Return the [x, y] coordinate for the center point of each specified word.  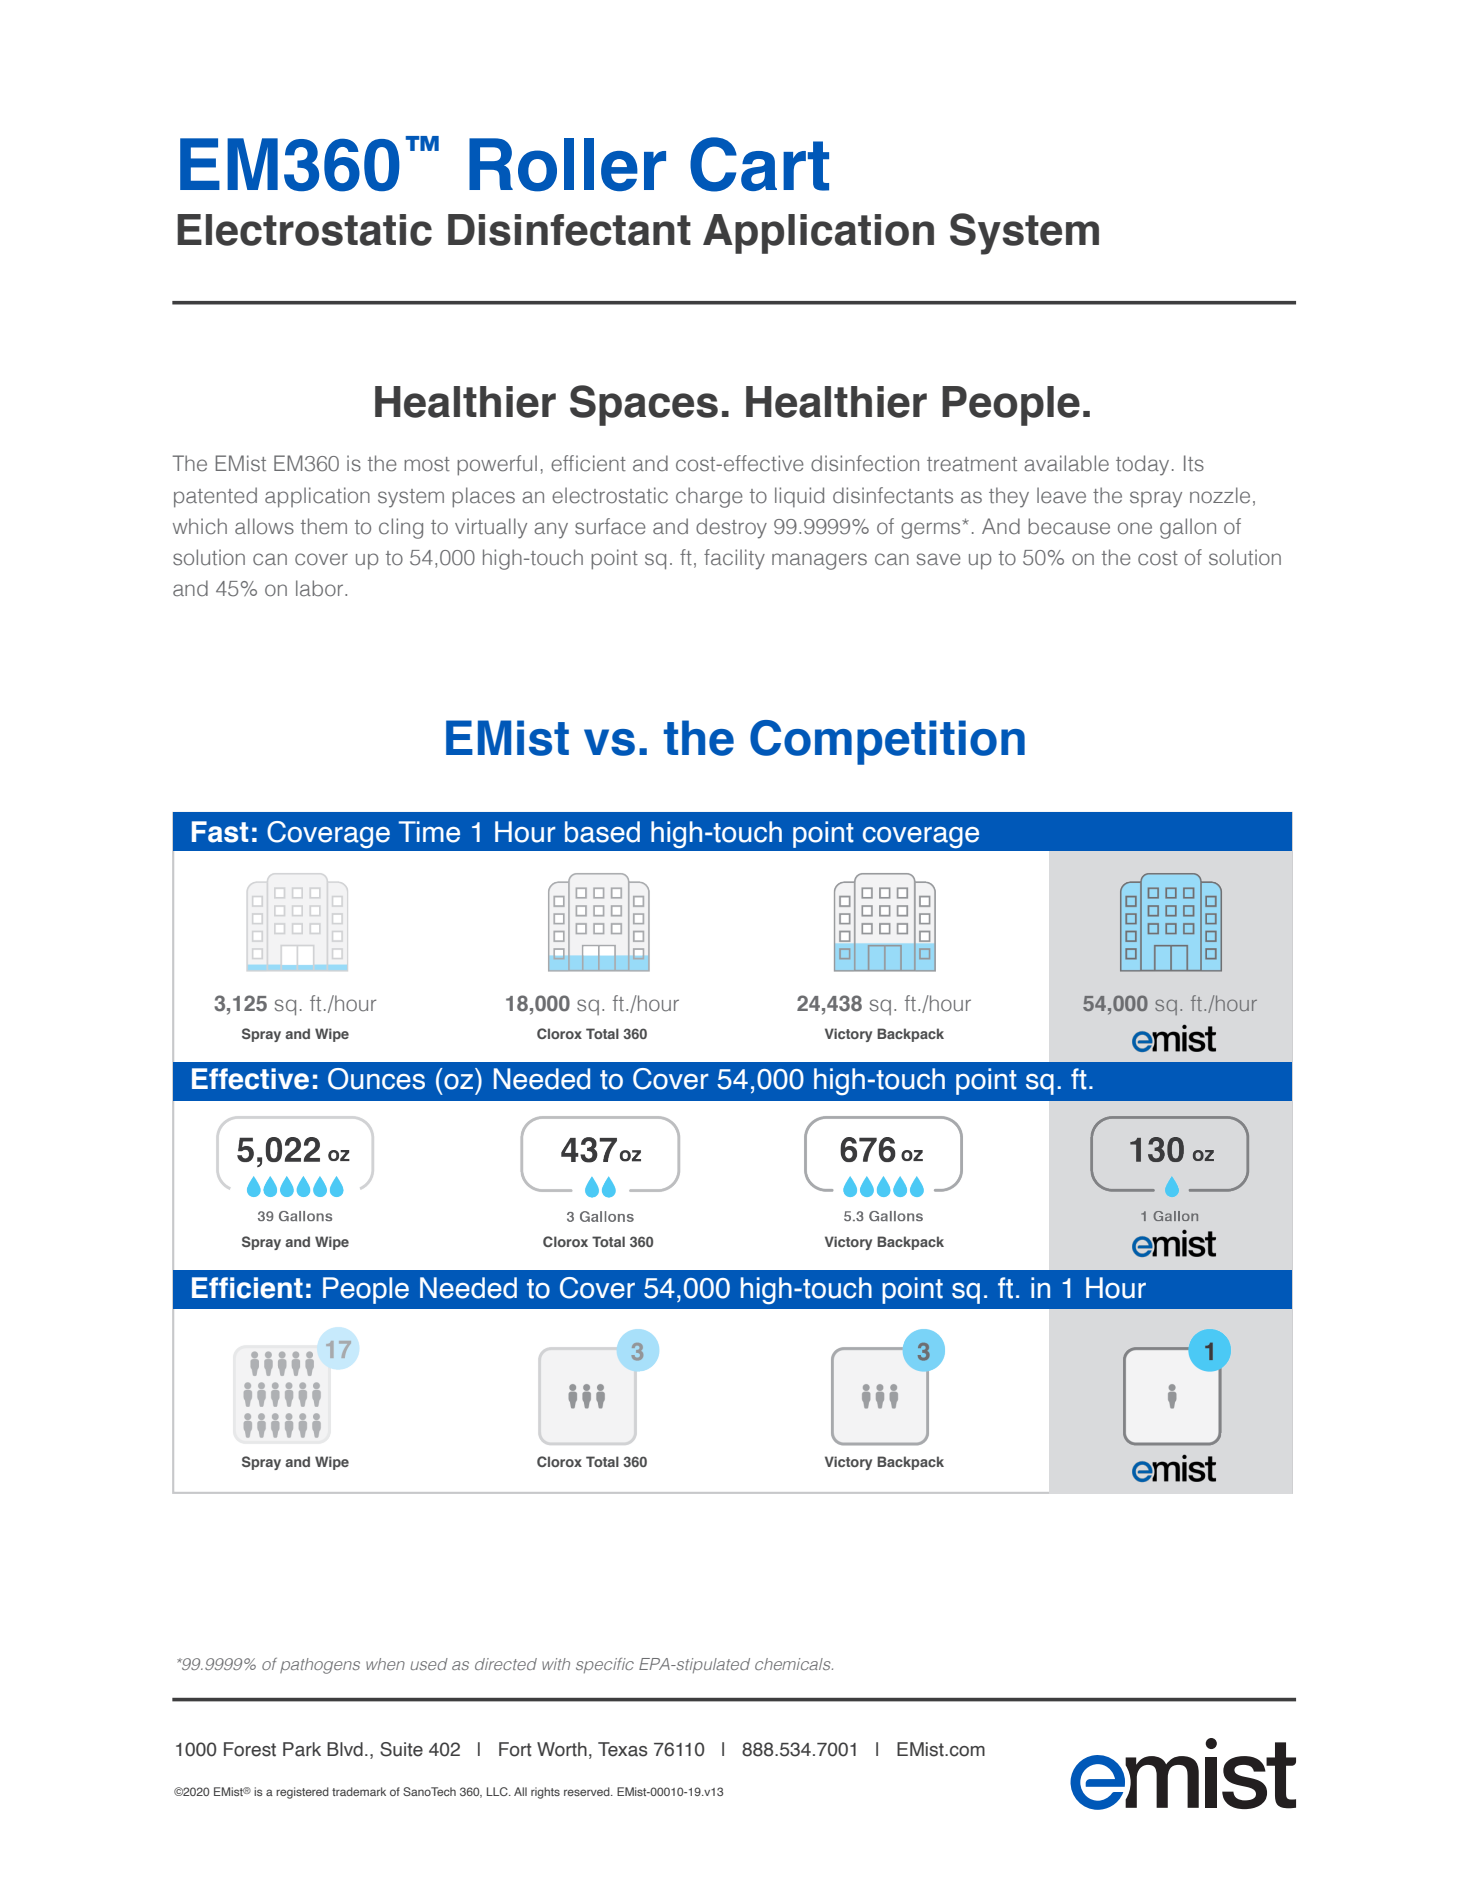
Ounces [376, 1079]
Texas [623, 1749]
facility [734, 559]
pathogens [320, 1666]
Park [302, 1749]
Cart [759, 164]
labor [319, 588]
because [1069, 526]
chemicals [794, 1664]
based [602, 832]
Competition [887, 742]
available [1066, 463]
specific [605, 1665]
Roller [567, 165]
